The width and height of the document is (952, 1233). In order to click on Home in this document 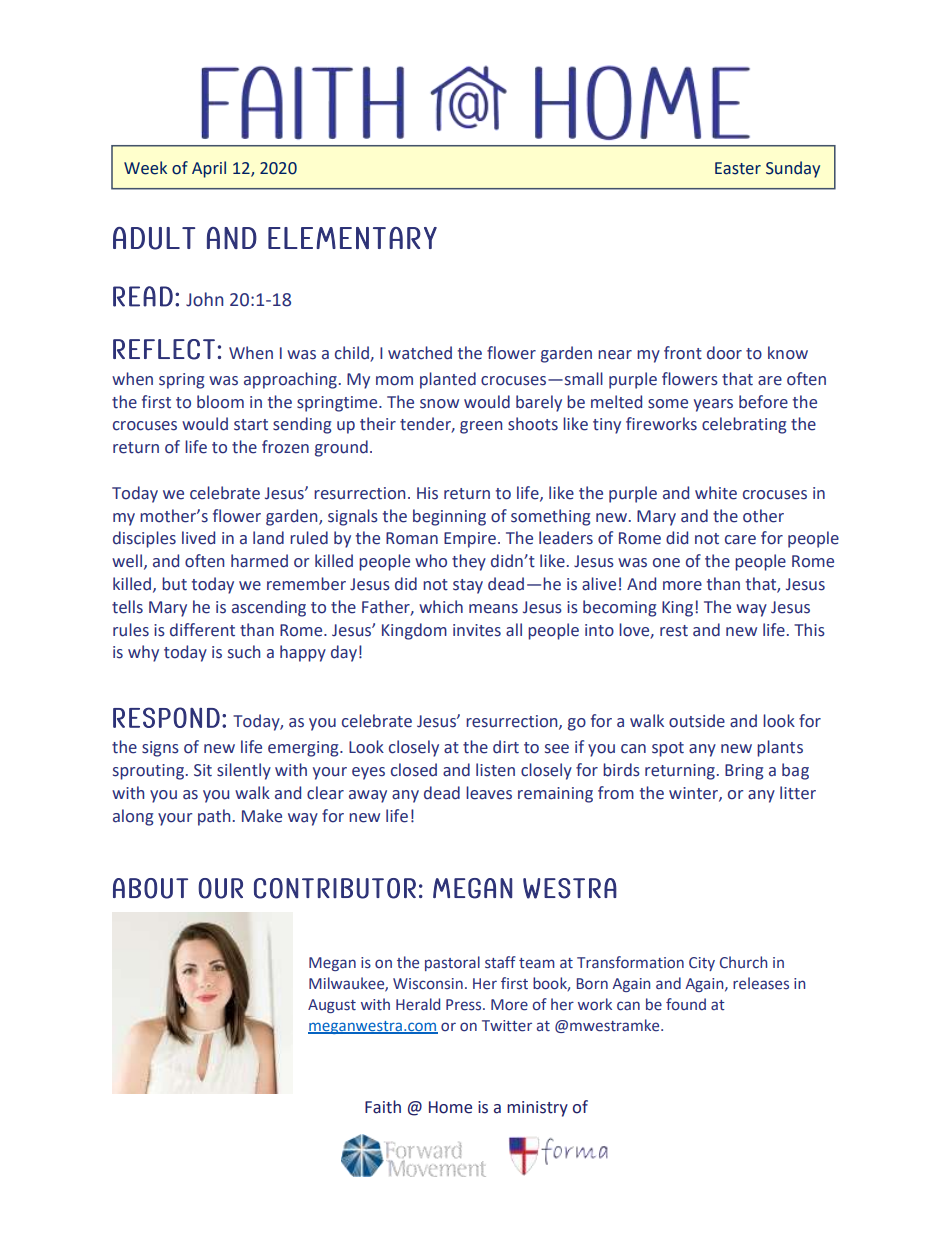, I will do `click(450, 1107)`.
